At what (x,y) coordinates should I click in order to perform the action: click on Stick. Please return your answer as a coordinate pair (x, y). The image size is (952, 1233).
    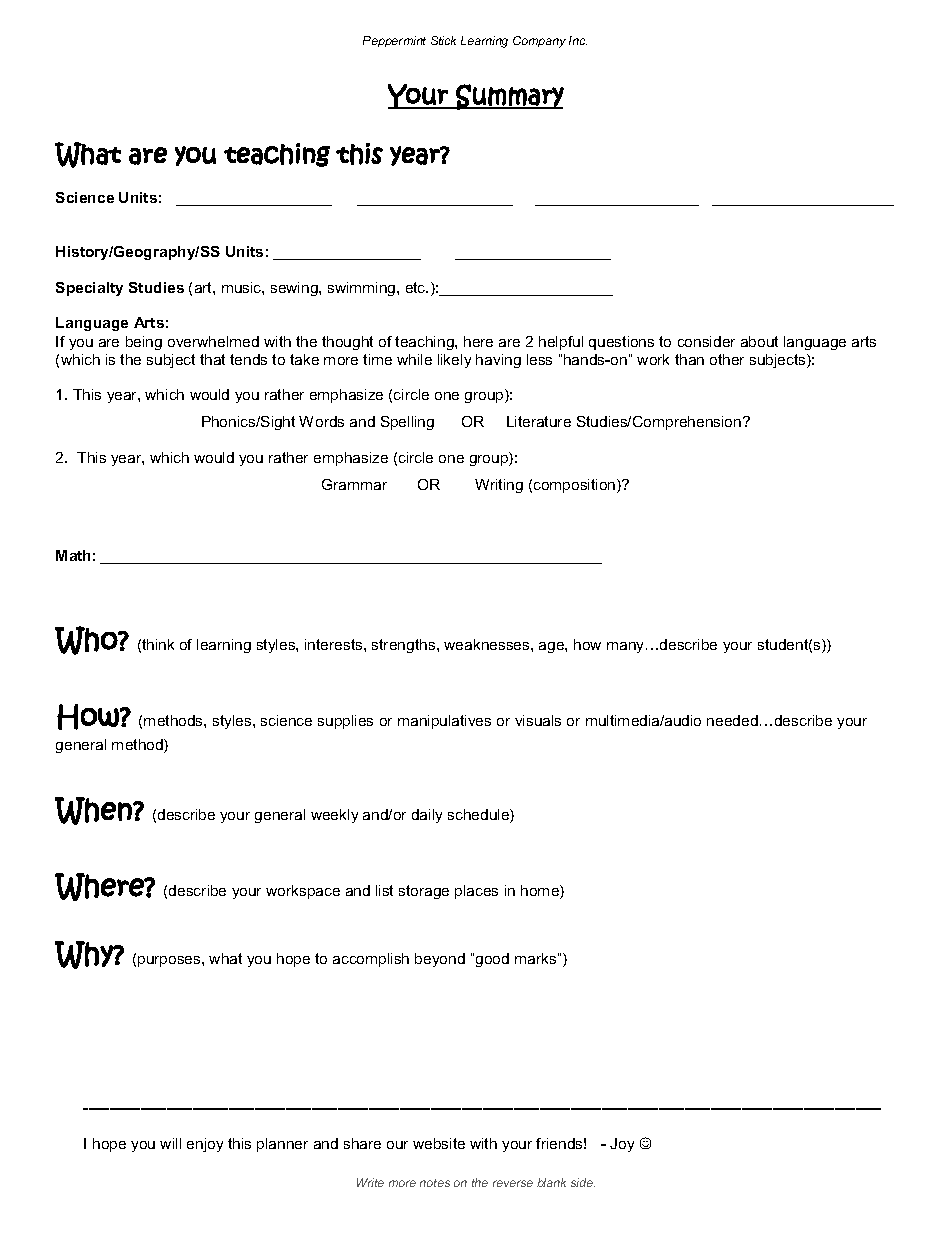
    Looking at the image, I should click on (443, 40).
